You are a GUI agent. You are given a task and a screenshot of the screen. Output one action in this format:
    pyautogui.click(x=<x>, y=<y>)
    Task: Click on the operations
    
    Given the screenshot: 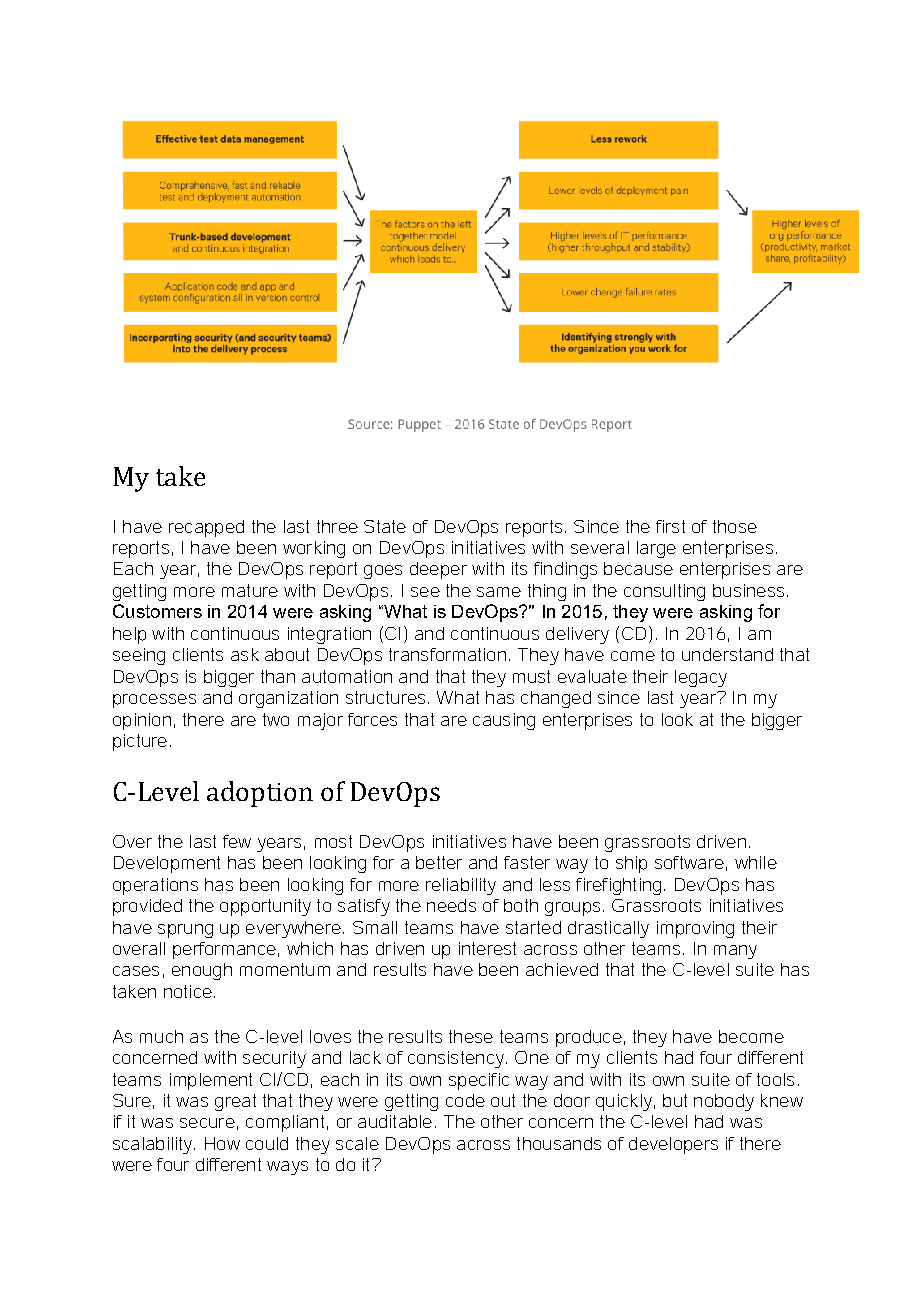 What is the action you would take?
    pyautogui.click(x=155, y=886)
